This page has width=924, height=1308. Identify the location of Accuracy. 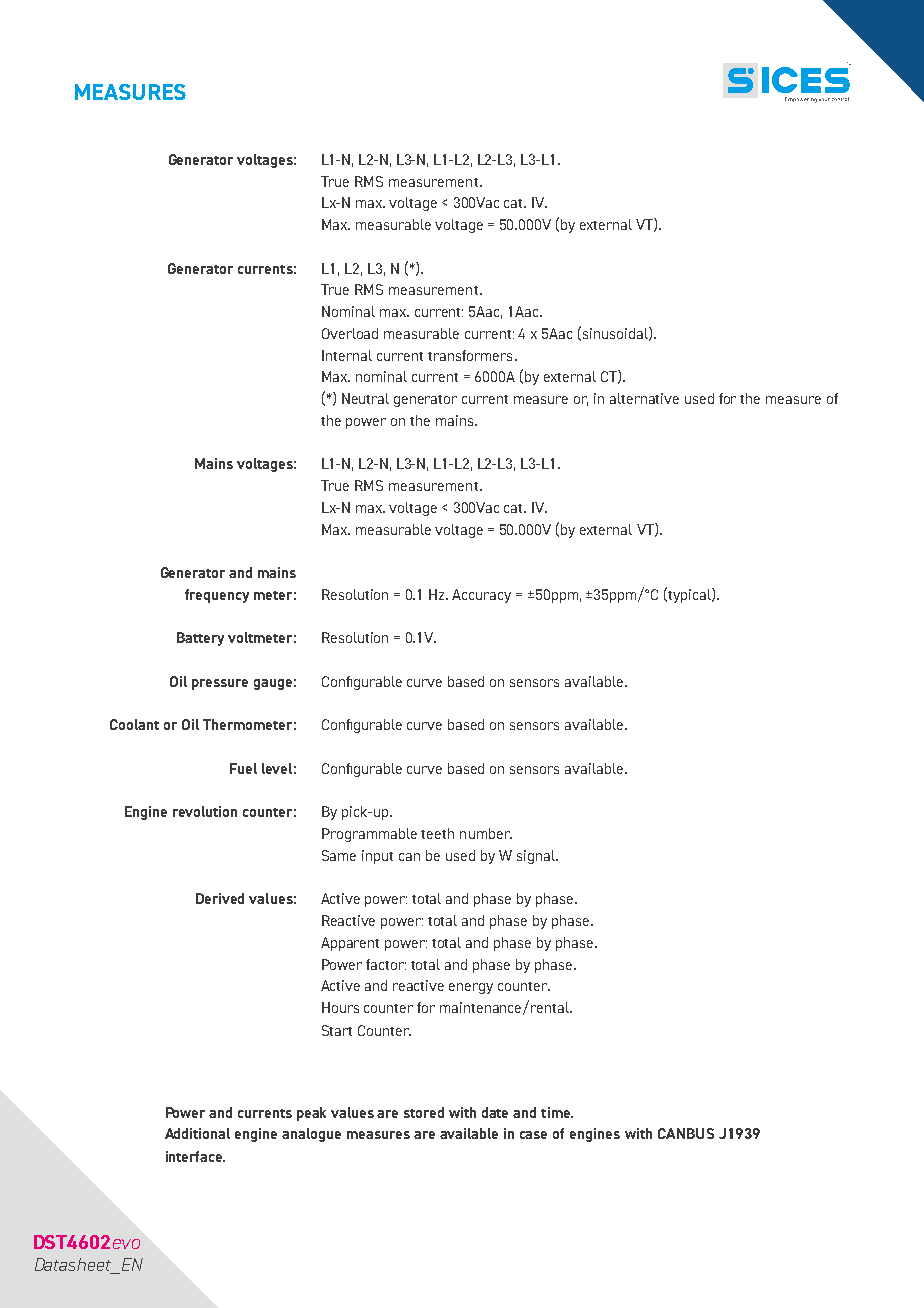
(481, 596).
